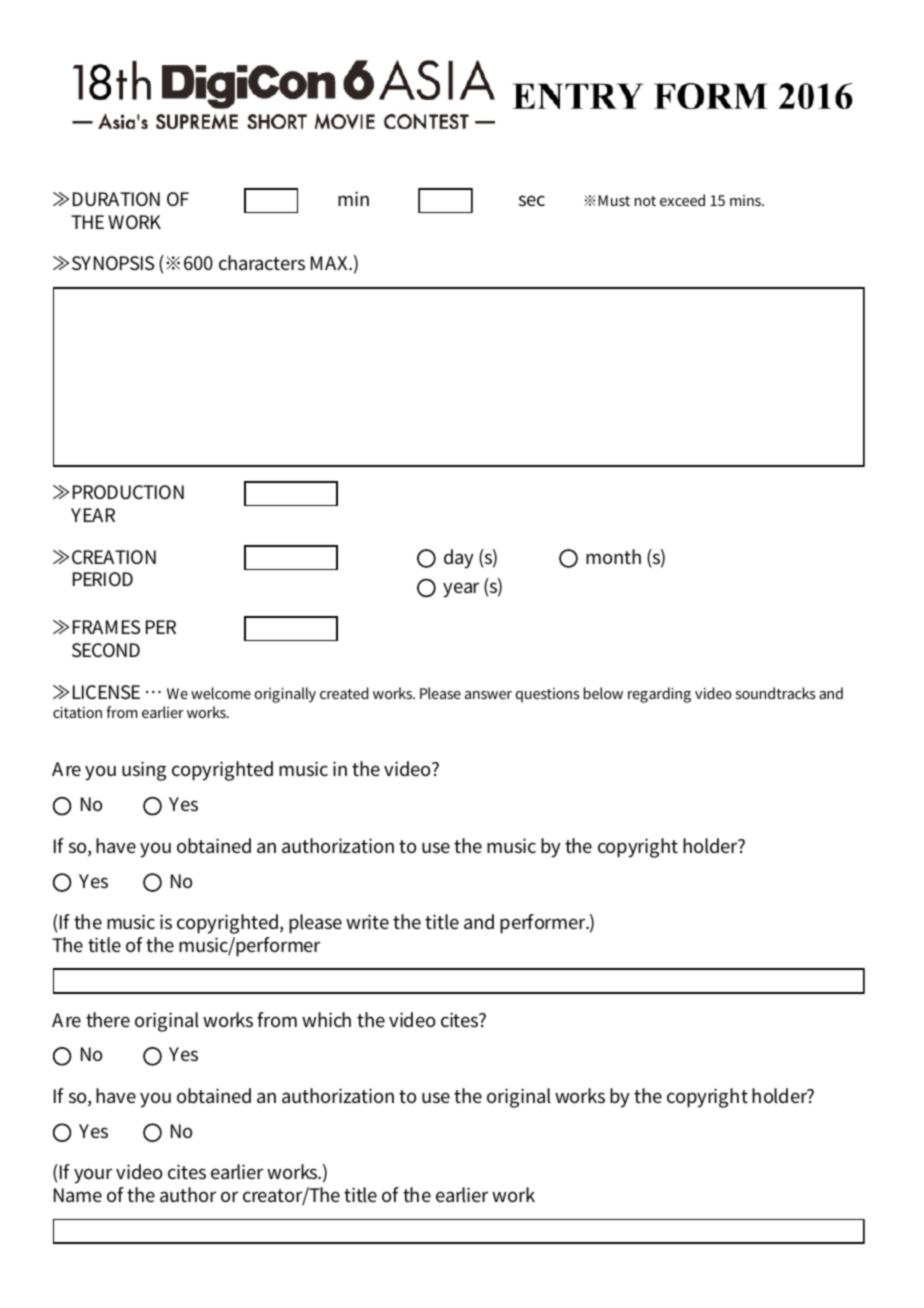  I want to click on PRODUCTION, so click(128, 492).
